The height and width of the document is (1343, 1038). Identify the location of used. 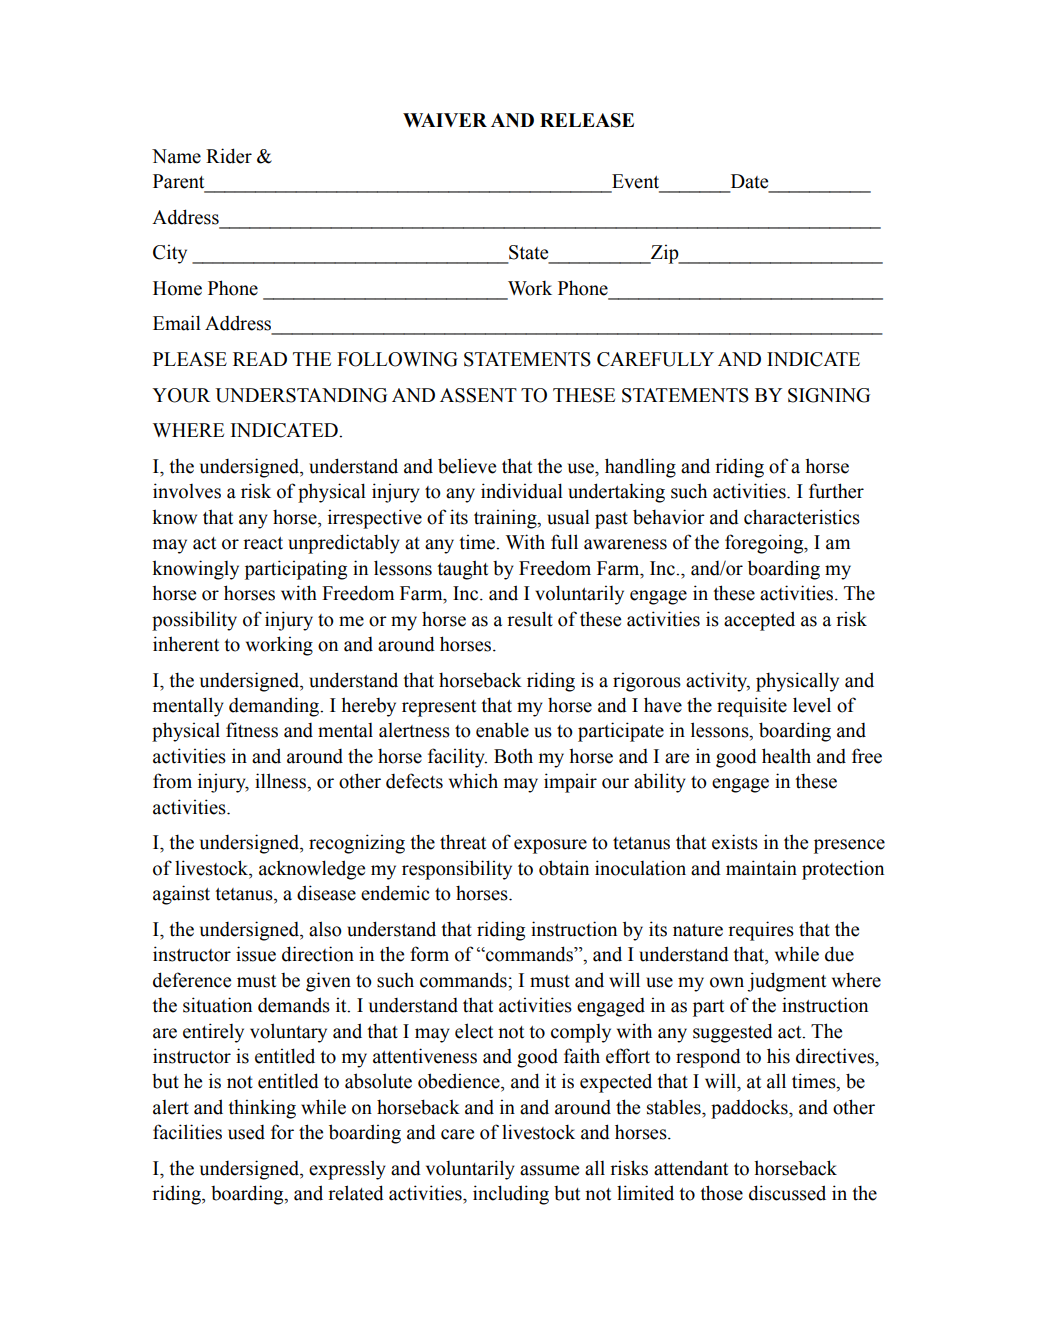
(246, 1132).
